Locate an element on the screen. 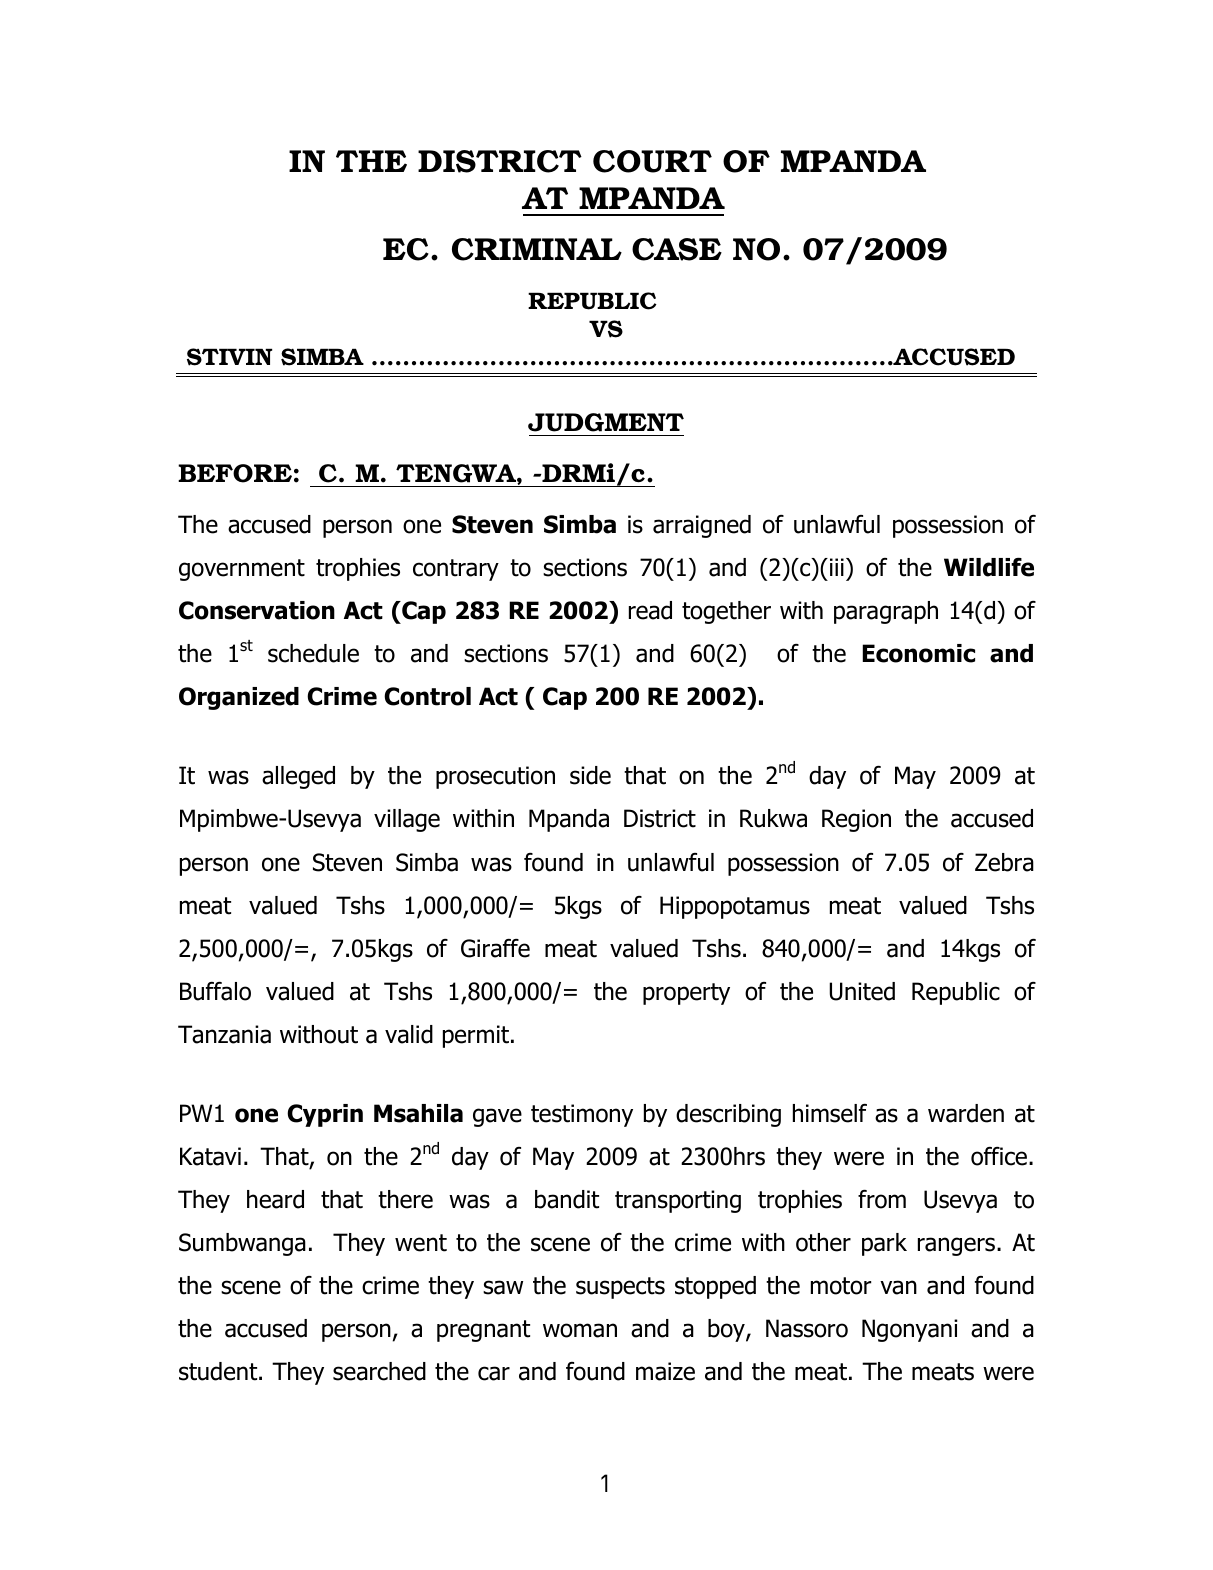  valid is located at coordinates (409, 1034).
